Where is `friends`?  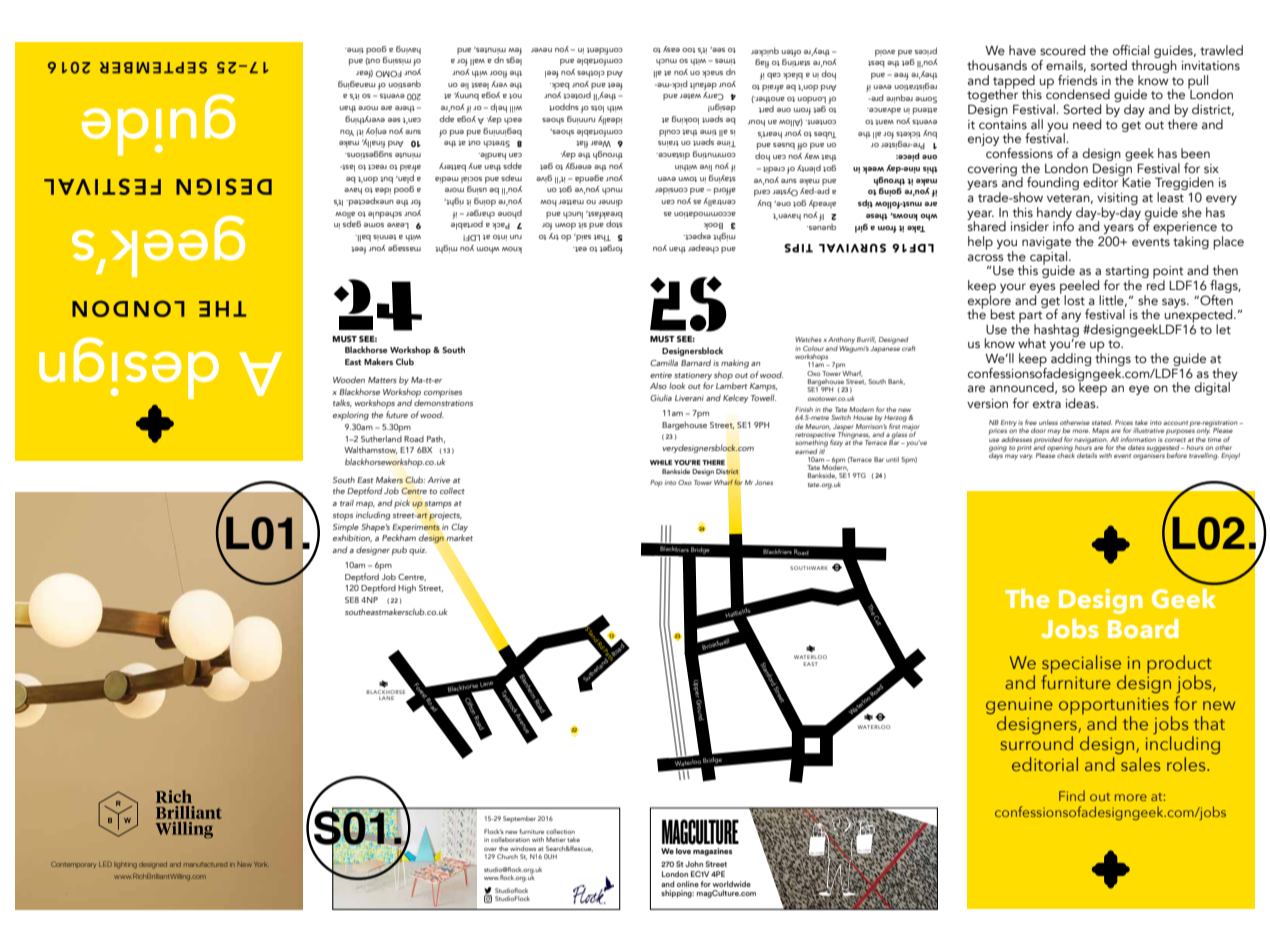
friends is located at coordinates (1078, 80).
